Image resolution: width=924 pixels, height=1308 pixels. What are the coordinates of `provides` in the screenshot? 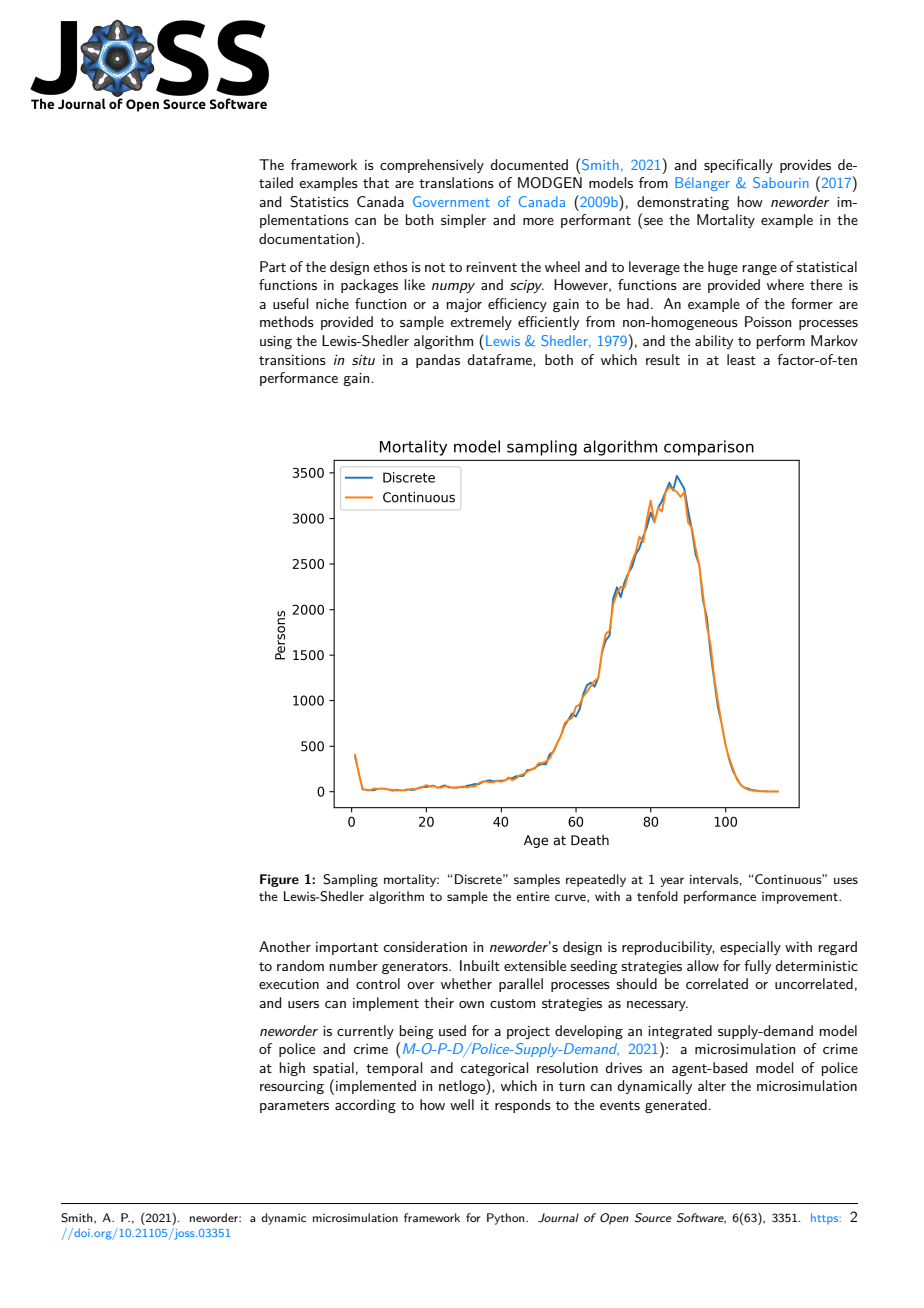 It's located at (805, 166).
